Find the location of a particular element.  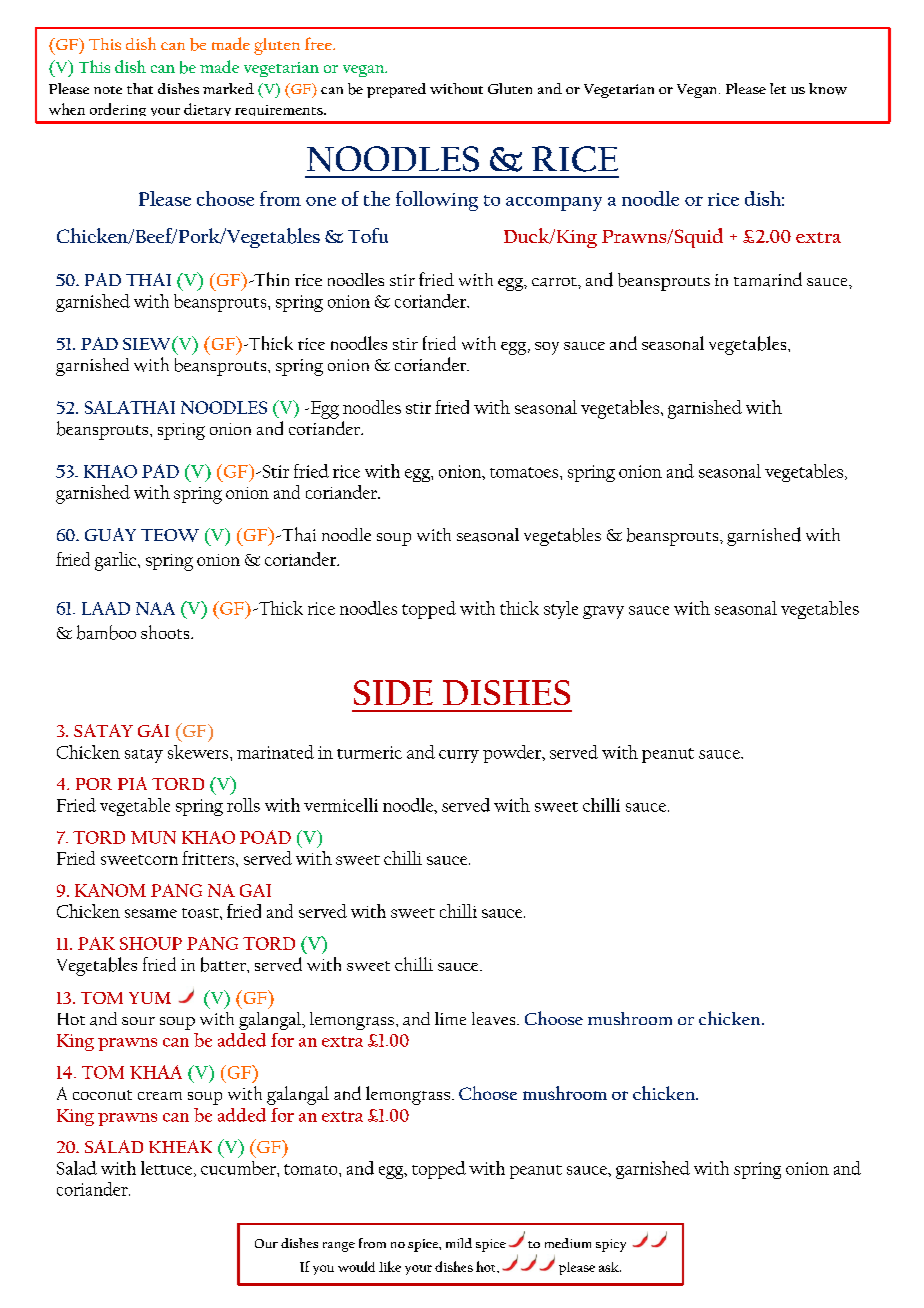

prepared is located at coordinates (396, 90).
